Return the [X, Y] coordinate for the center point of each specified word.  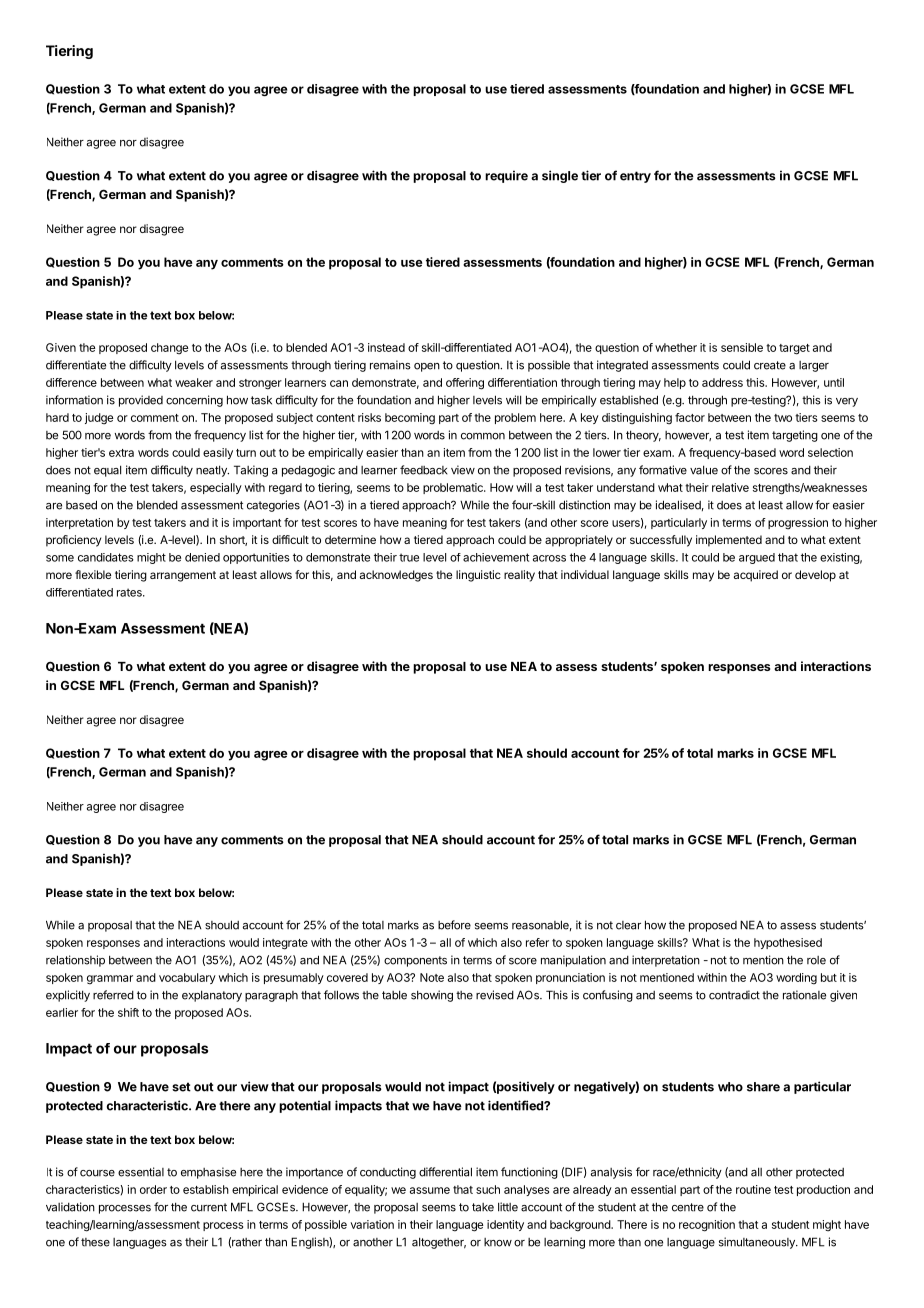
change [169, 349]
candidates [106, 557]
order [153, 1189]
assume [430, 1190]
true [409, 557]
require [506, 176]
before [454, 925]
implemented [729, 541]
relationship [75, 961]
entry [635, 177]
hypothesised [788, 943]
